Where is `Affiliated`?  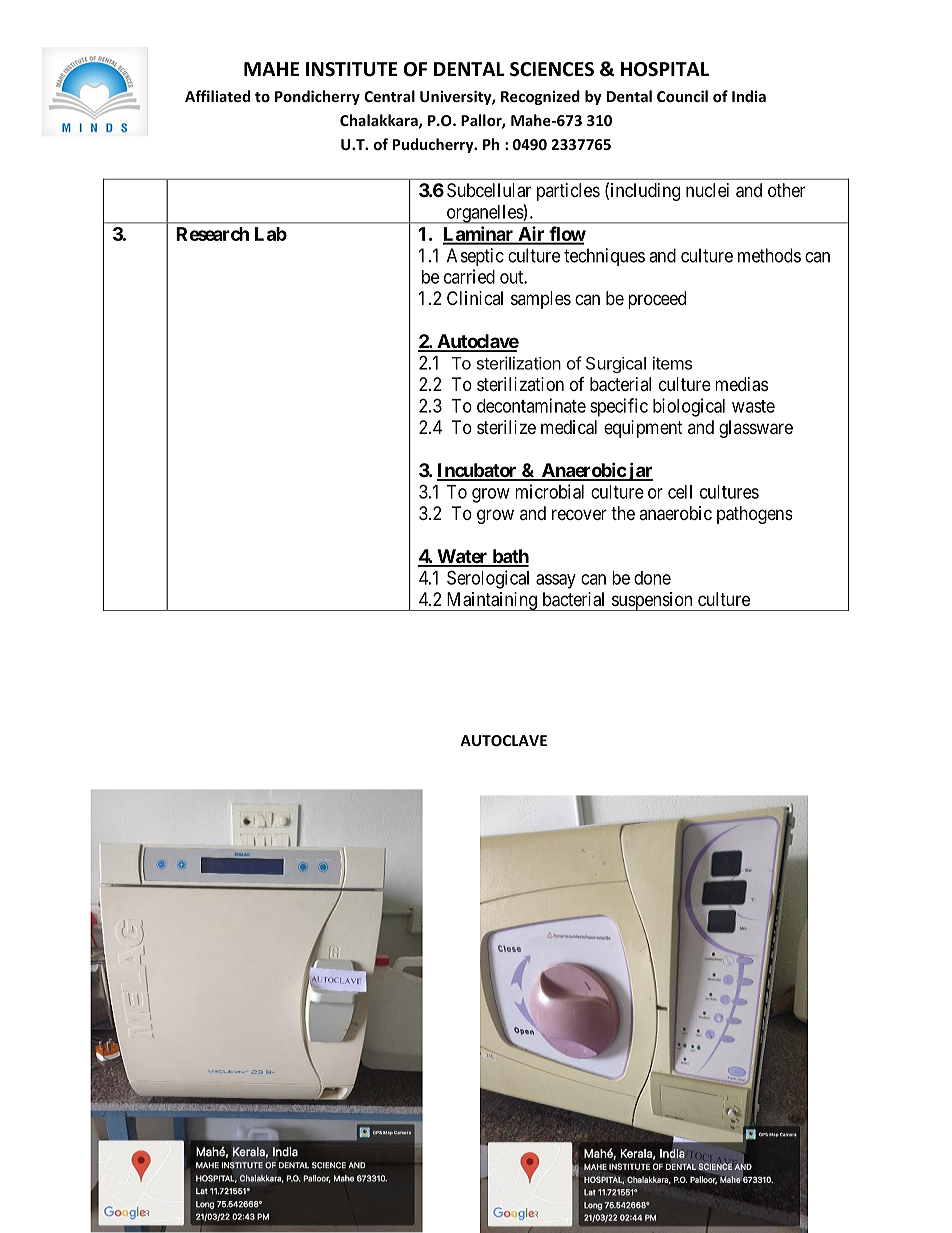
Affiliated is located at coordinates (217, 96).
